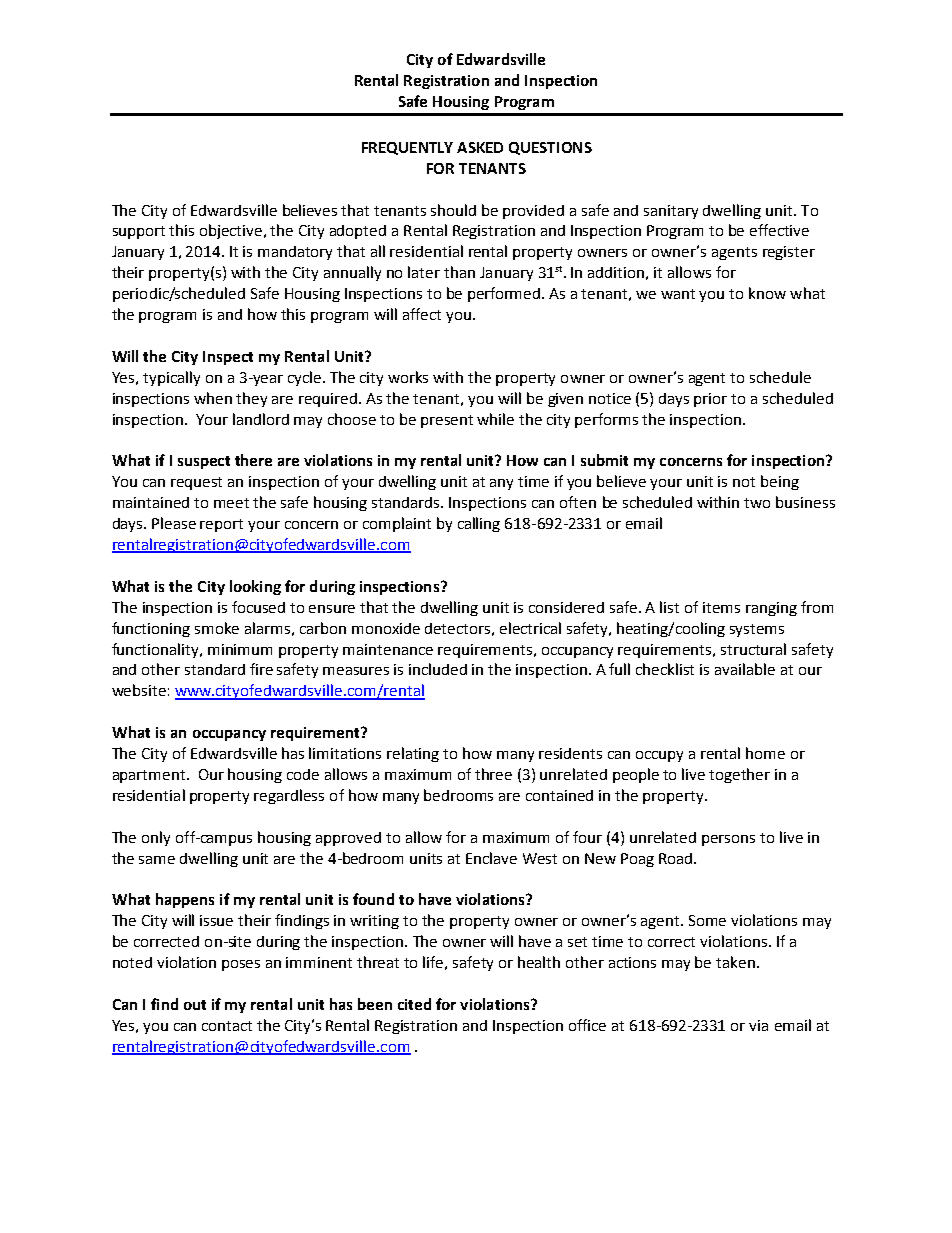 This screenshot has height=1233, width=952. What do you see at coordinates (414, 1004) in the screenshot?
I see `cited` at bounding box center [414, 1004].
